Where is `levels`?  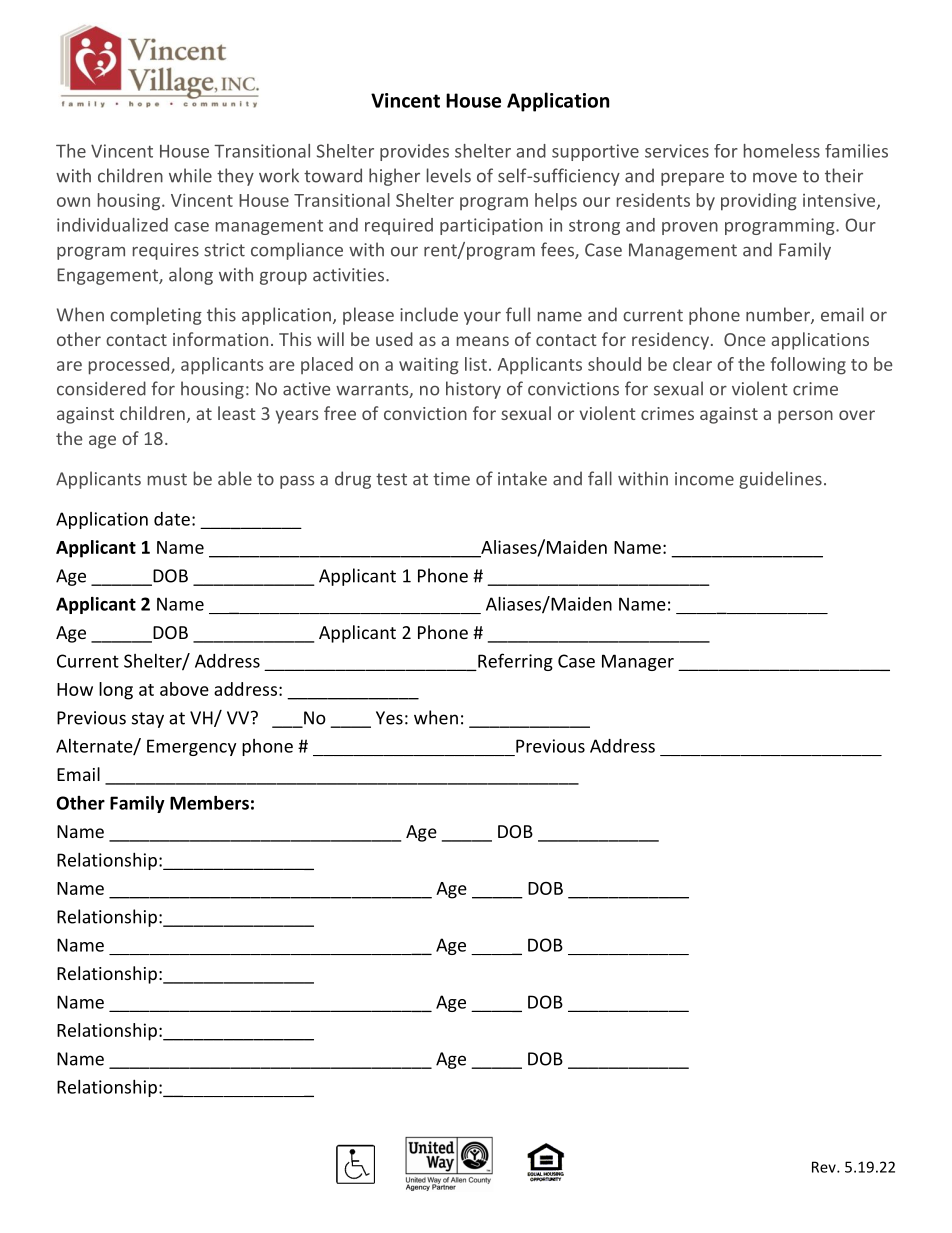 levels is located at coordinates (449, 175).
